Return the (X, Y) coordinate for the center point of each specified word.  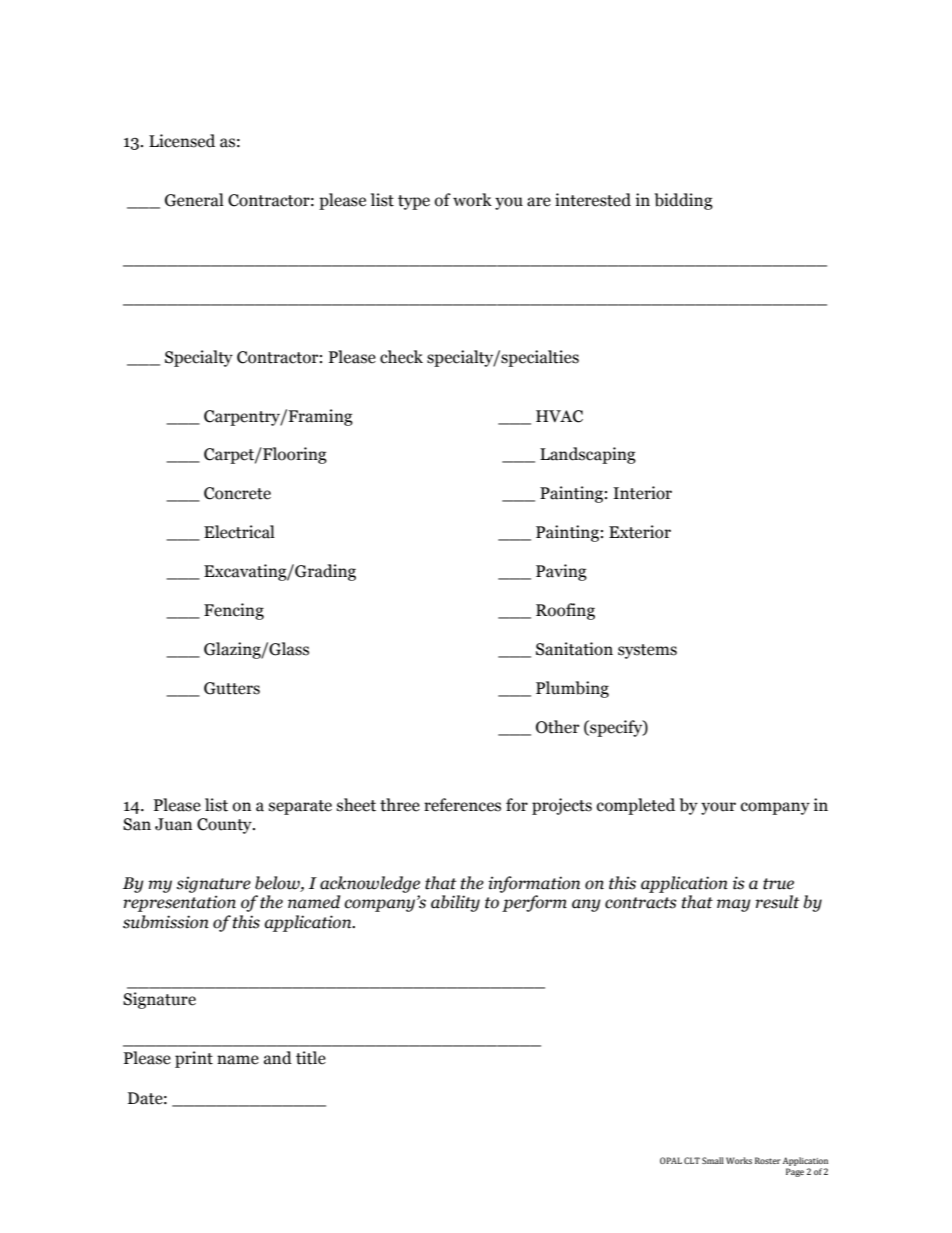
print (194, 1059)
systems (647, 651)
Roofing (565, 611)
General (194, 200)
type (414, 202)
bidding (683, 201)
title (311, 1058)
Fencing (234, 611)
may (734, 905)
